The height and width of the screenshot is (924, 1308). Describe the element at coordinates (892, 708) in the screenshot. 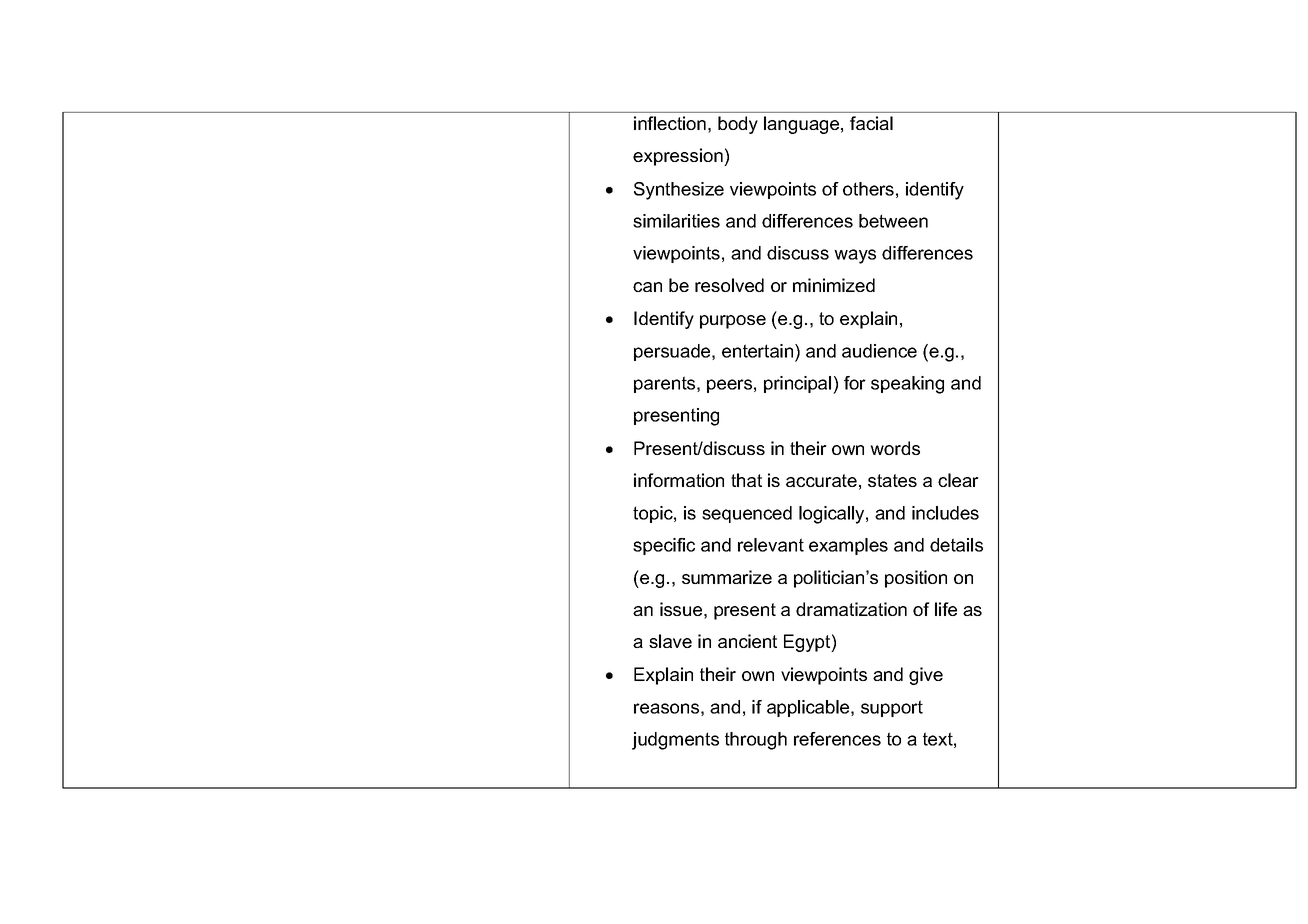

I see `support` at that location.
